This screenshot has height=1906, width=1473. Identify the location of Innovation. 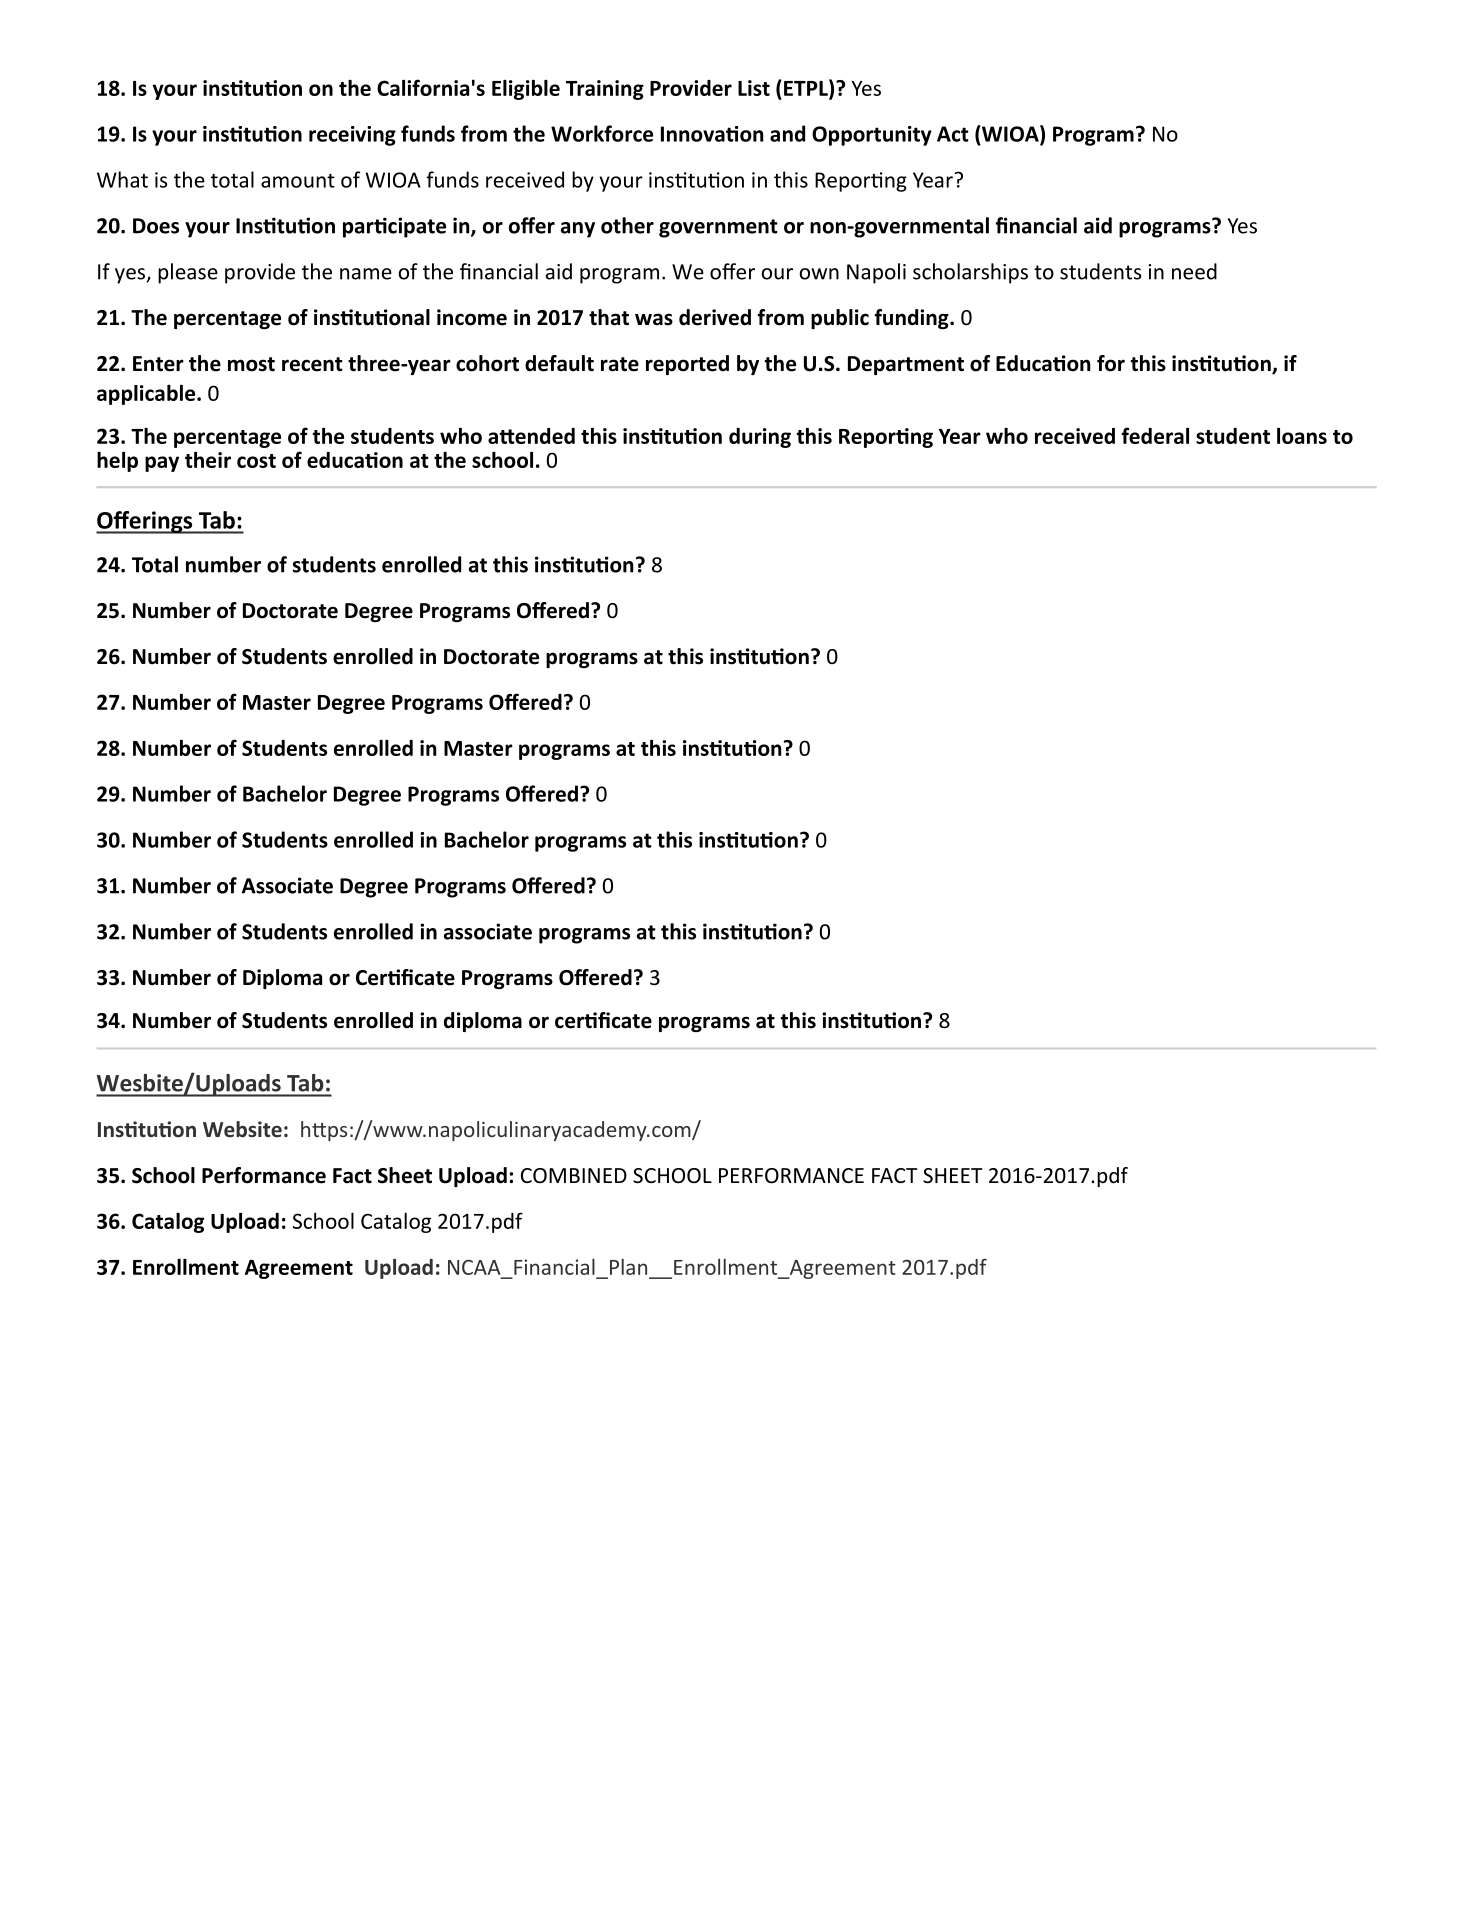
(712, 134).
